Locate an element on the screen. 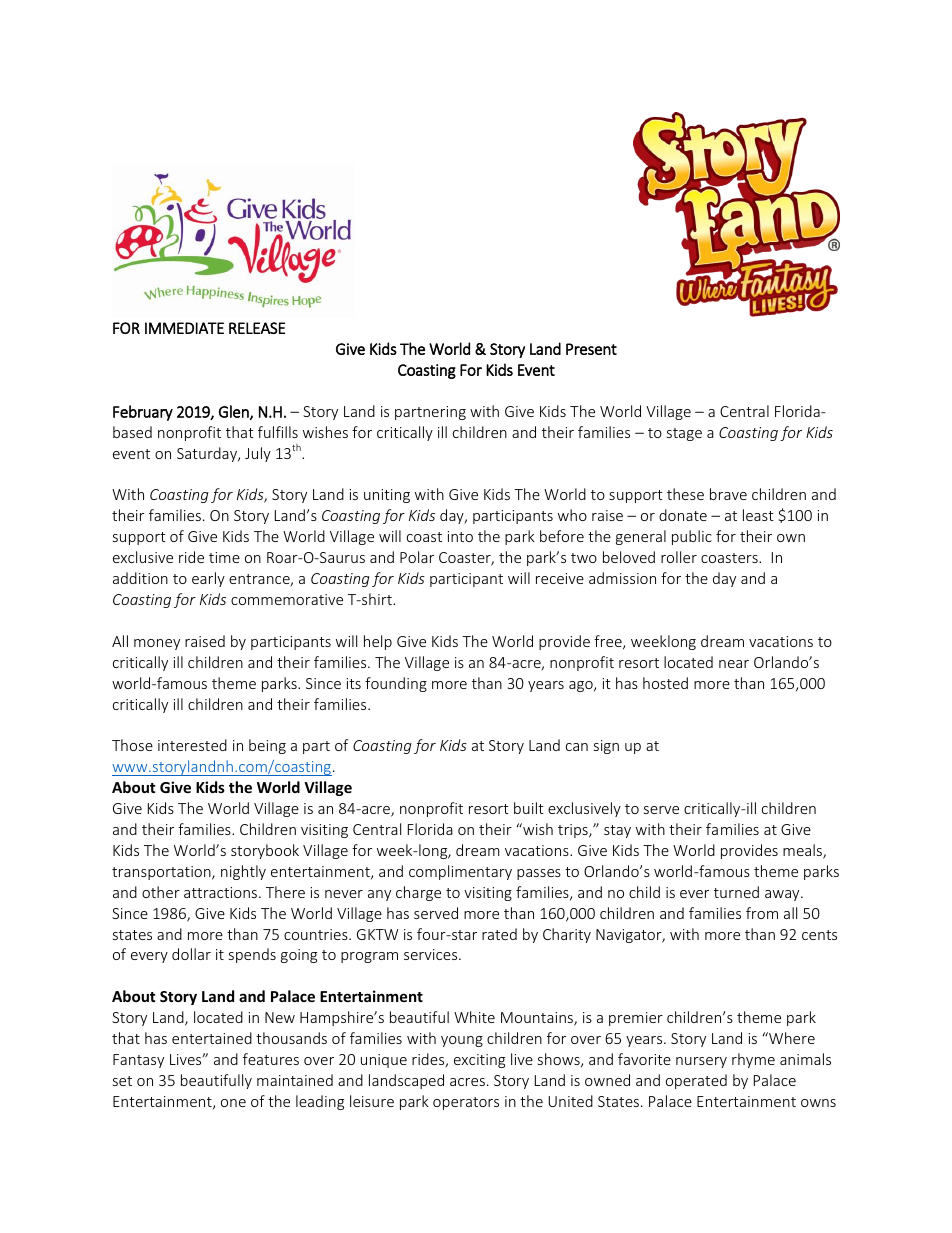 Image resolution: width=952 pixels, height=1233 pixels. stay is located at coordinates (617, 831).
